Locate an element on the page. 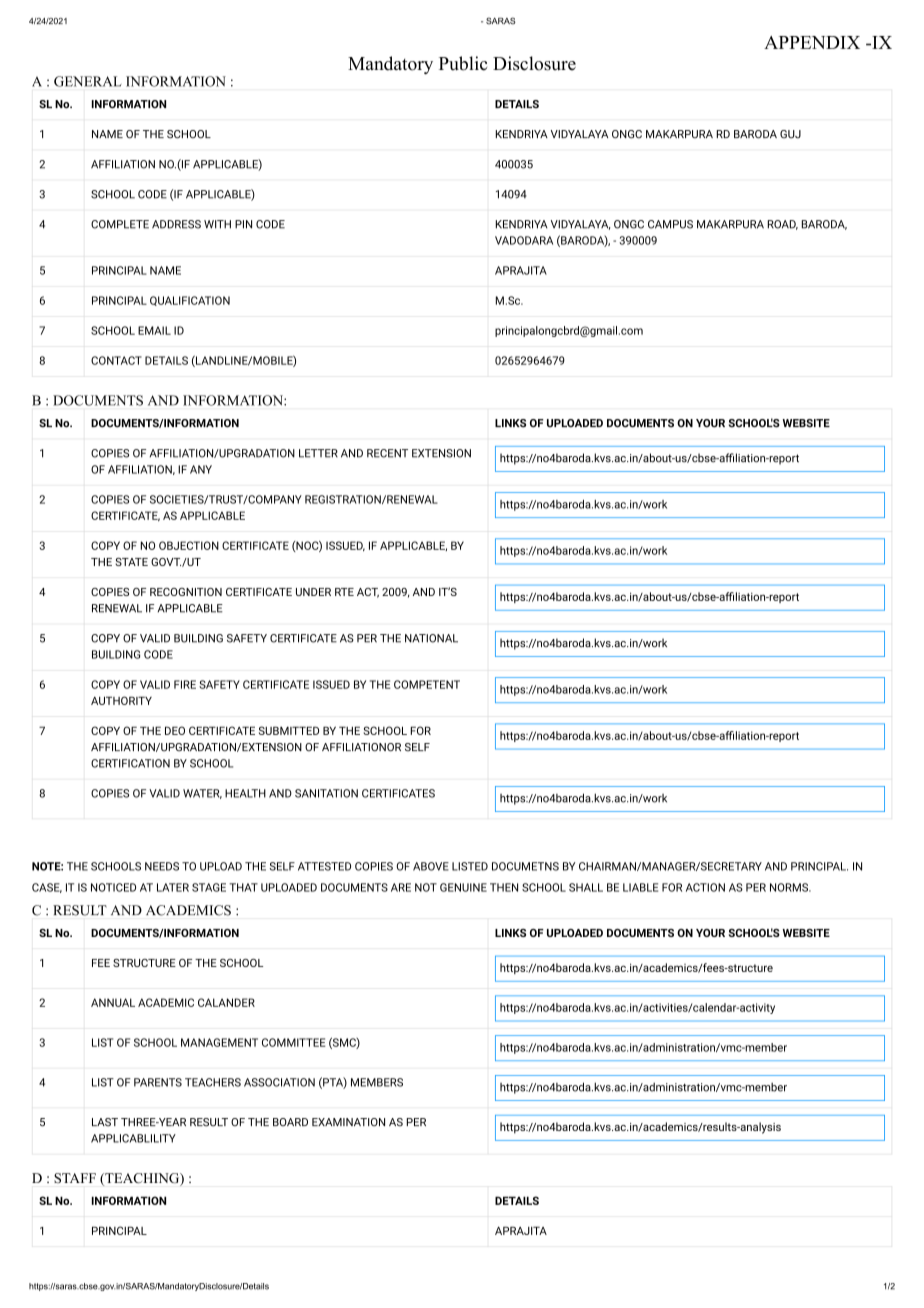 This page has height=1308, width=924. APPENDIX is located at coordinates (812, 42).
